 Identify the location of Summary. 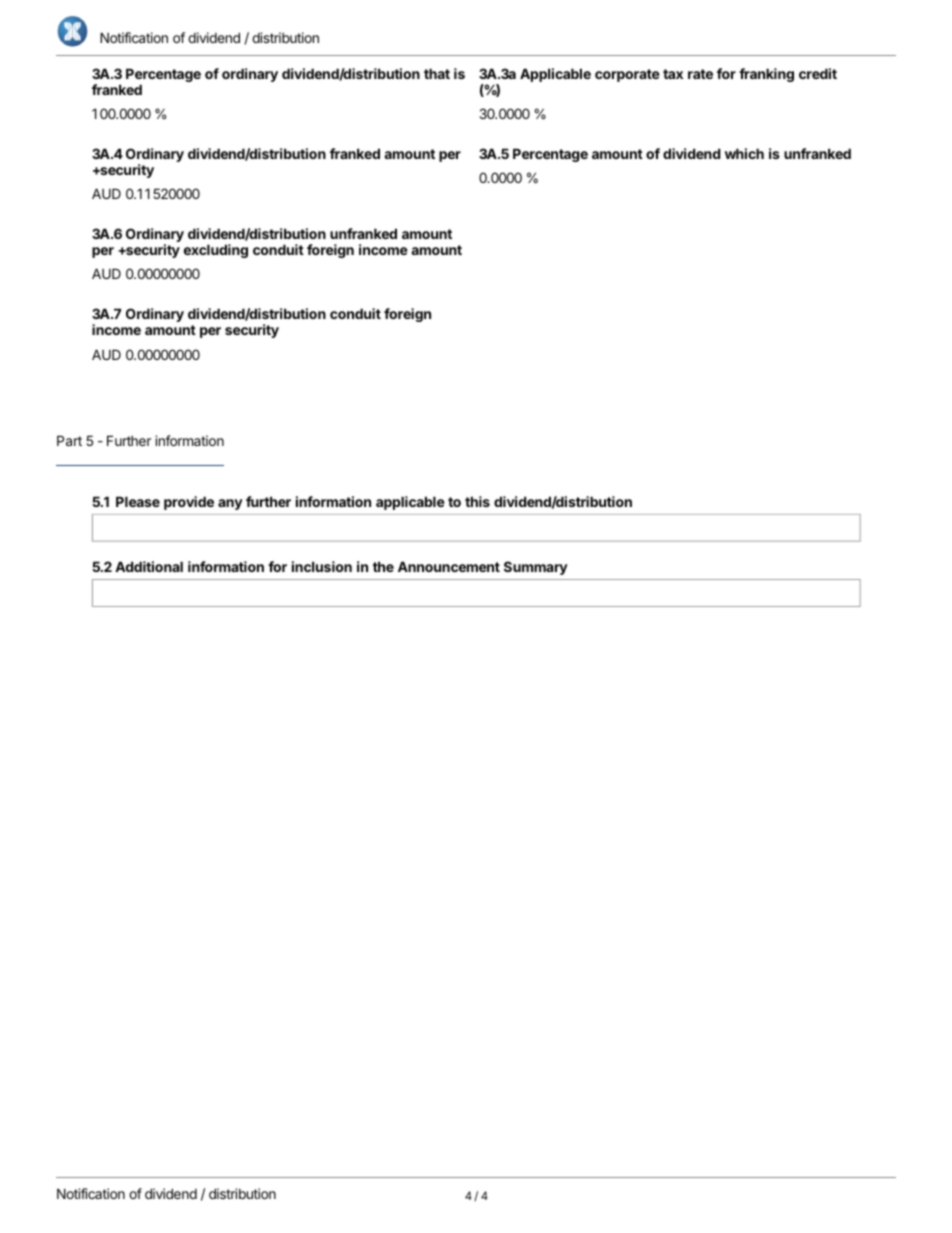
(536, 568).
